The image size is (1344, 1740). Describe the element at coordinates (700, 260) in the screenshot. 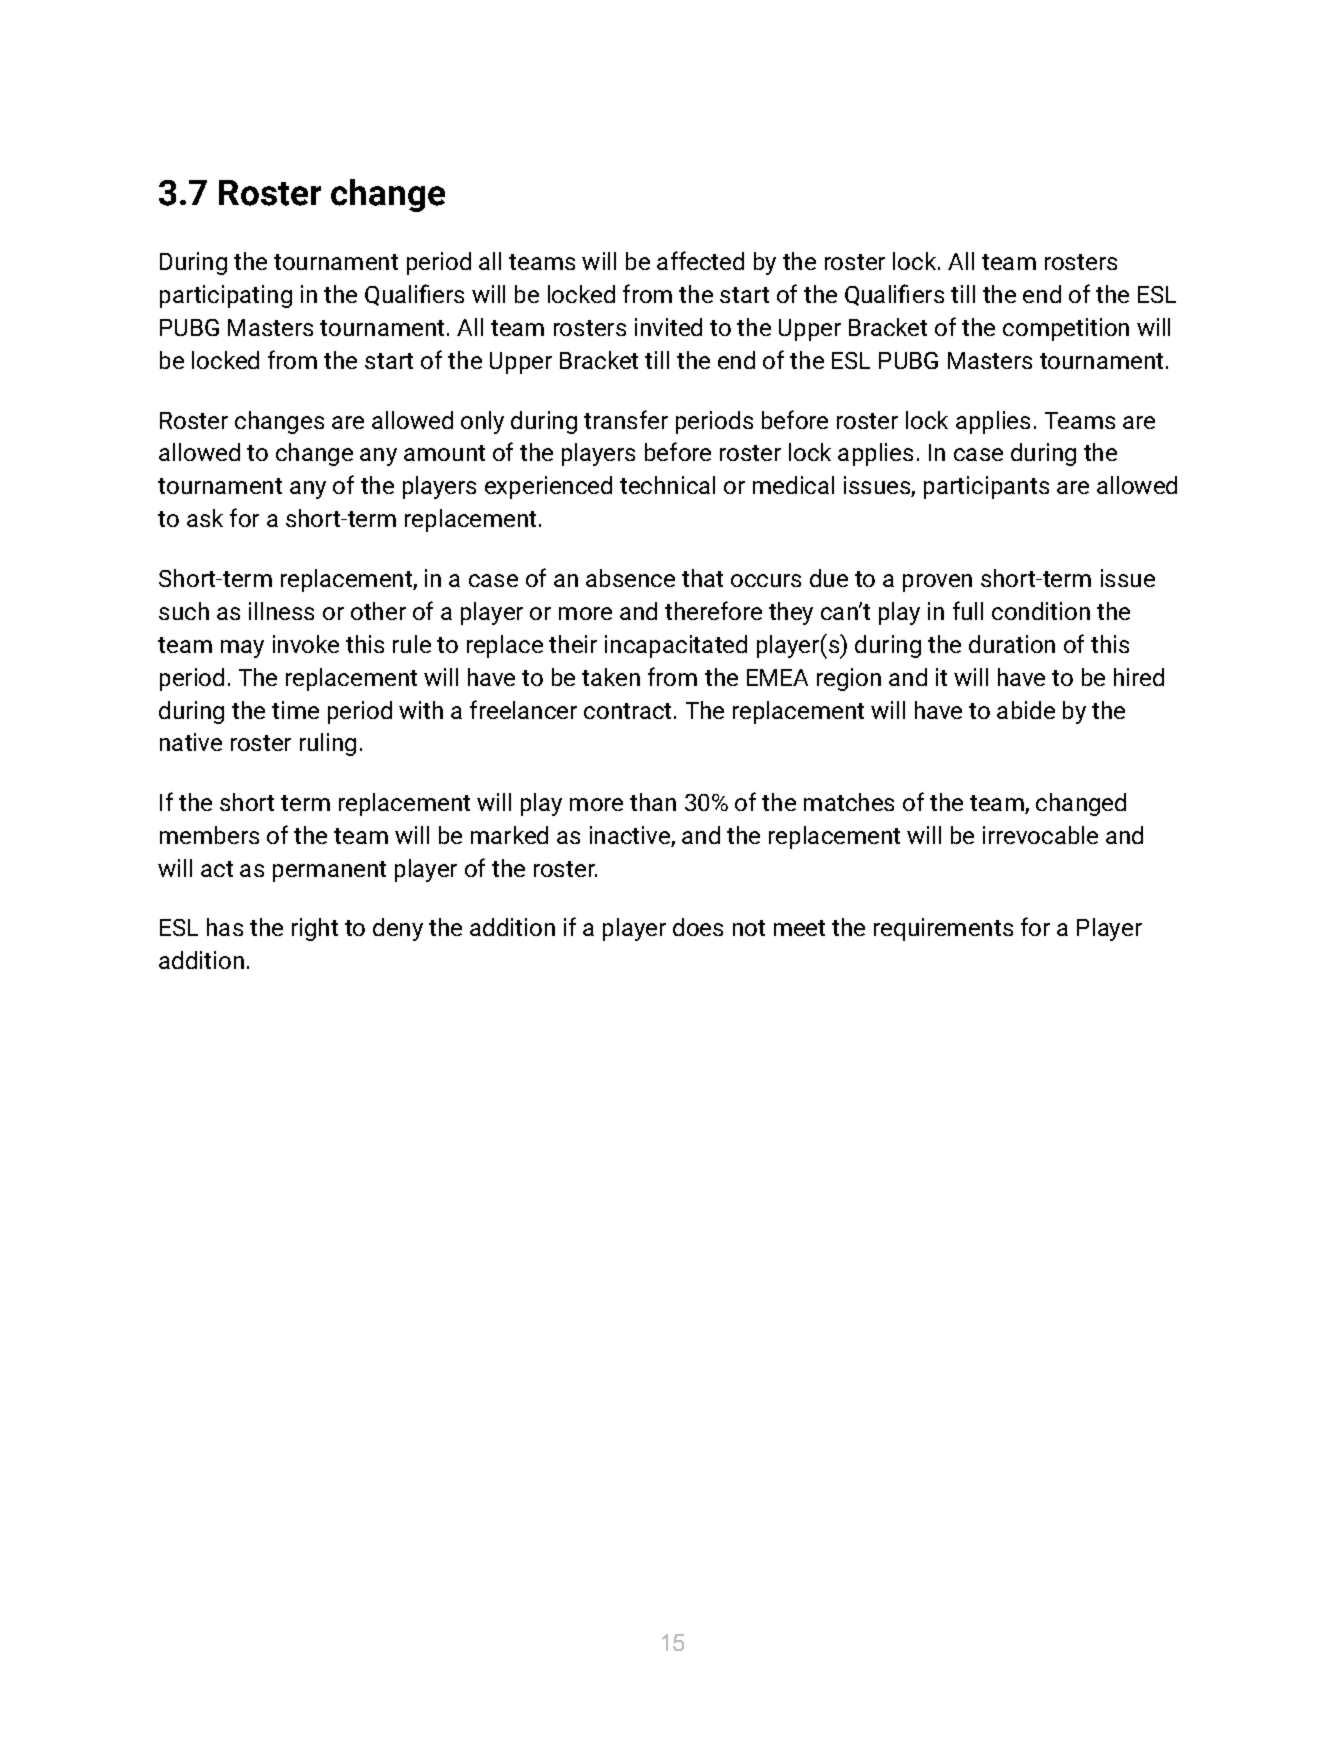

I see `affected` at that location.
